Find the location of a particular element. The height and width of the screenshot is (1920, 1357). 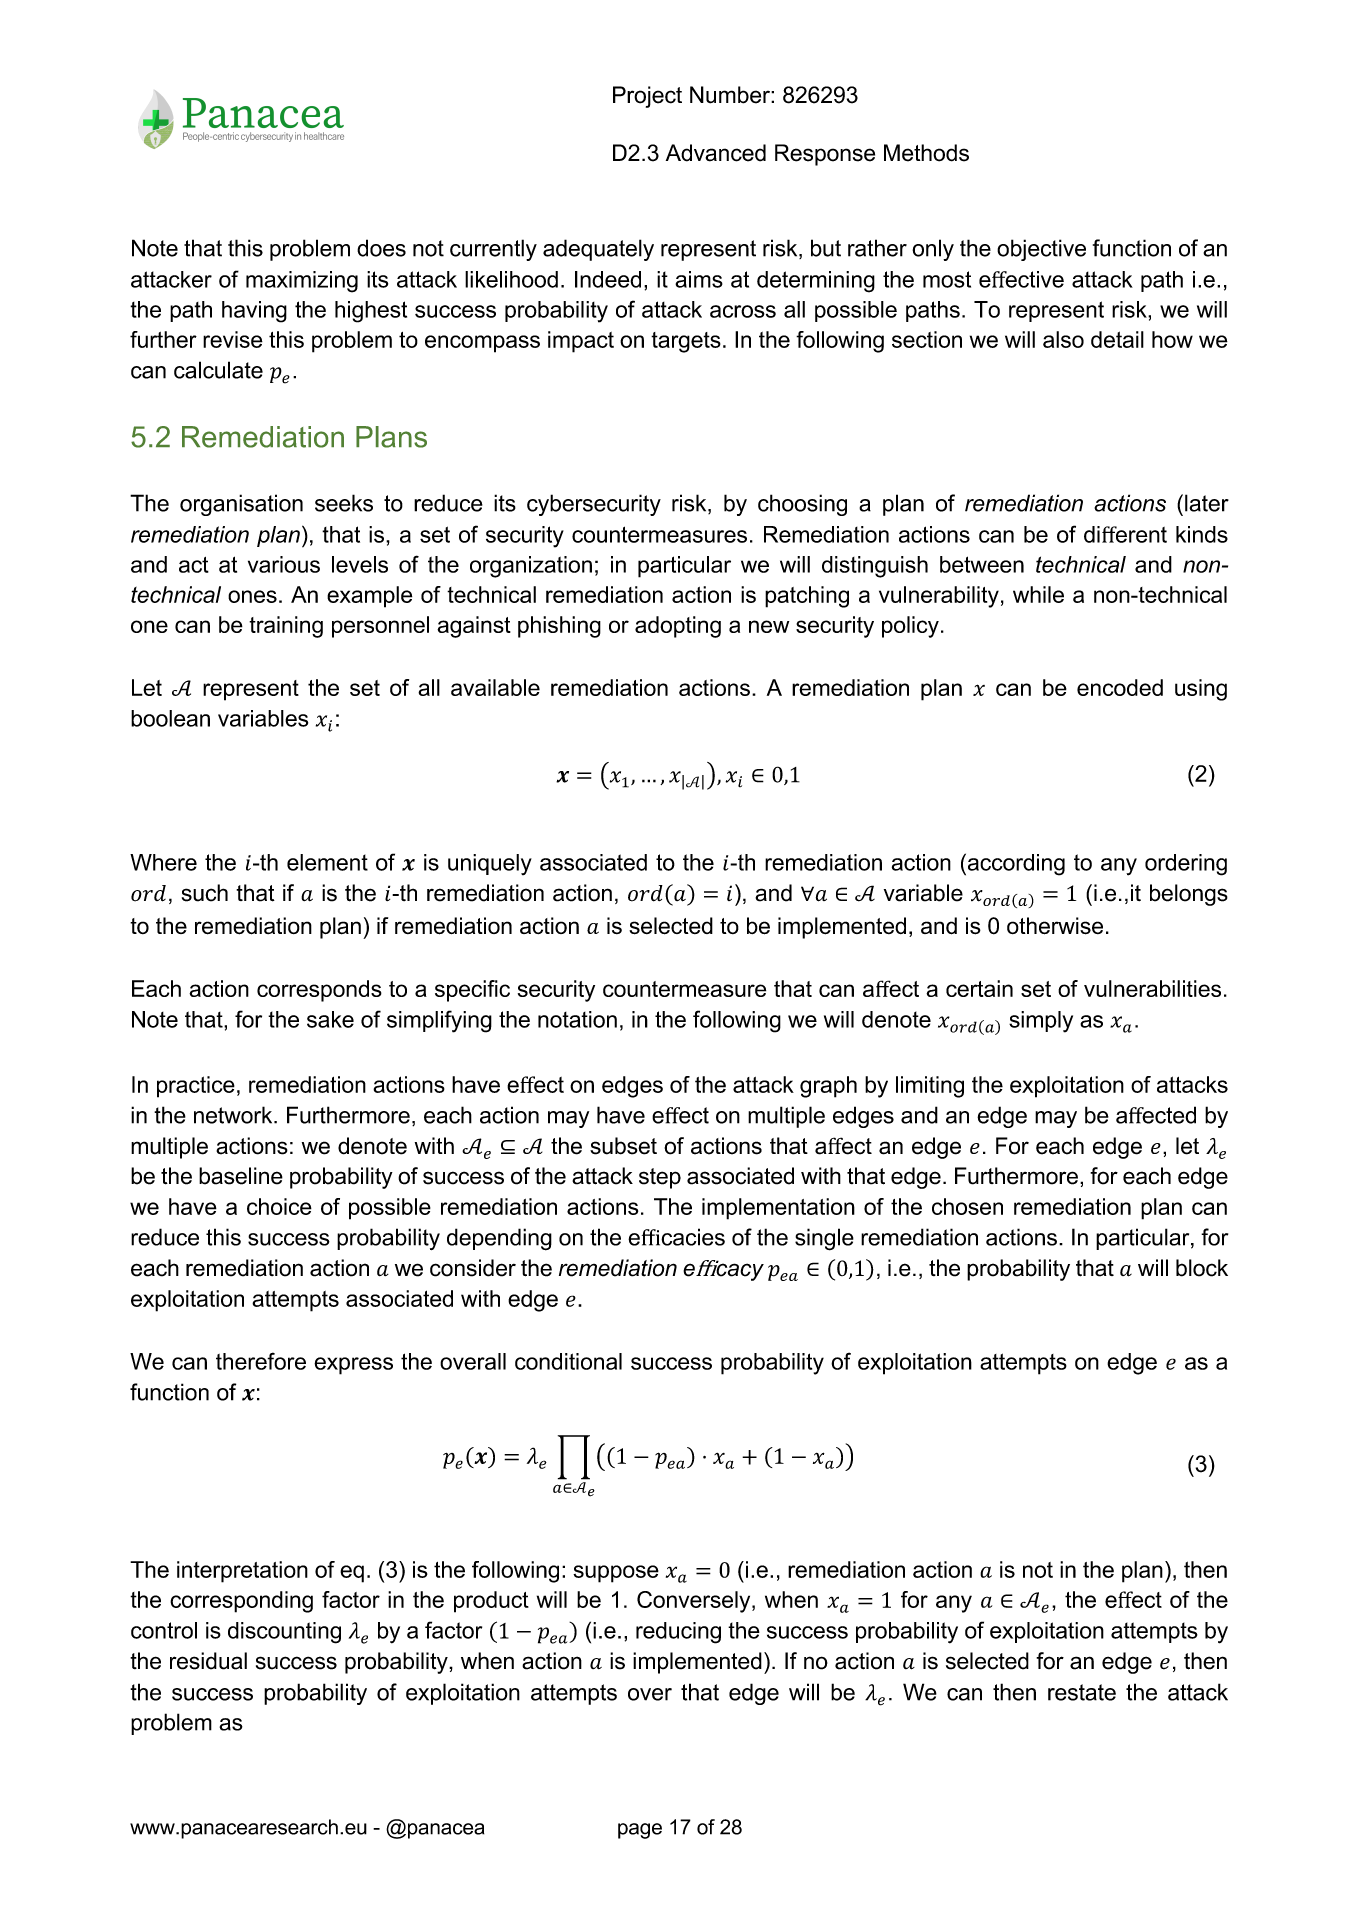

Advanced is located at coordinates (716, 153).
